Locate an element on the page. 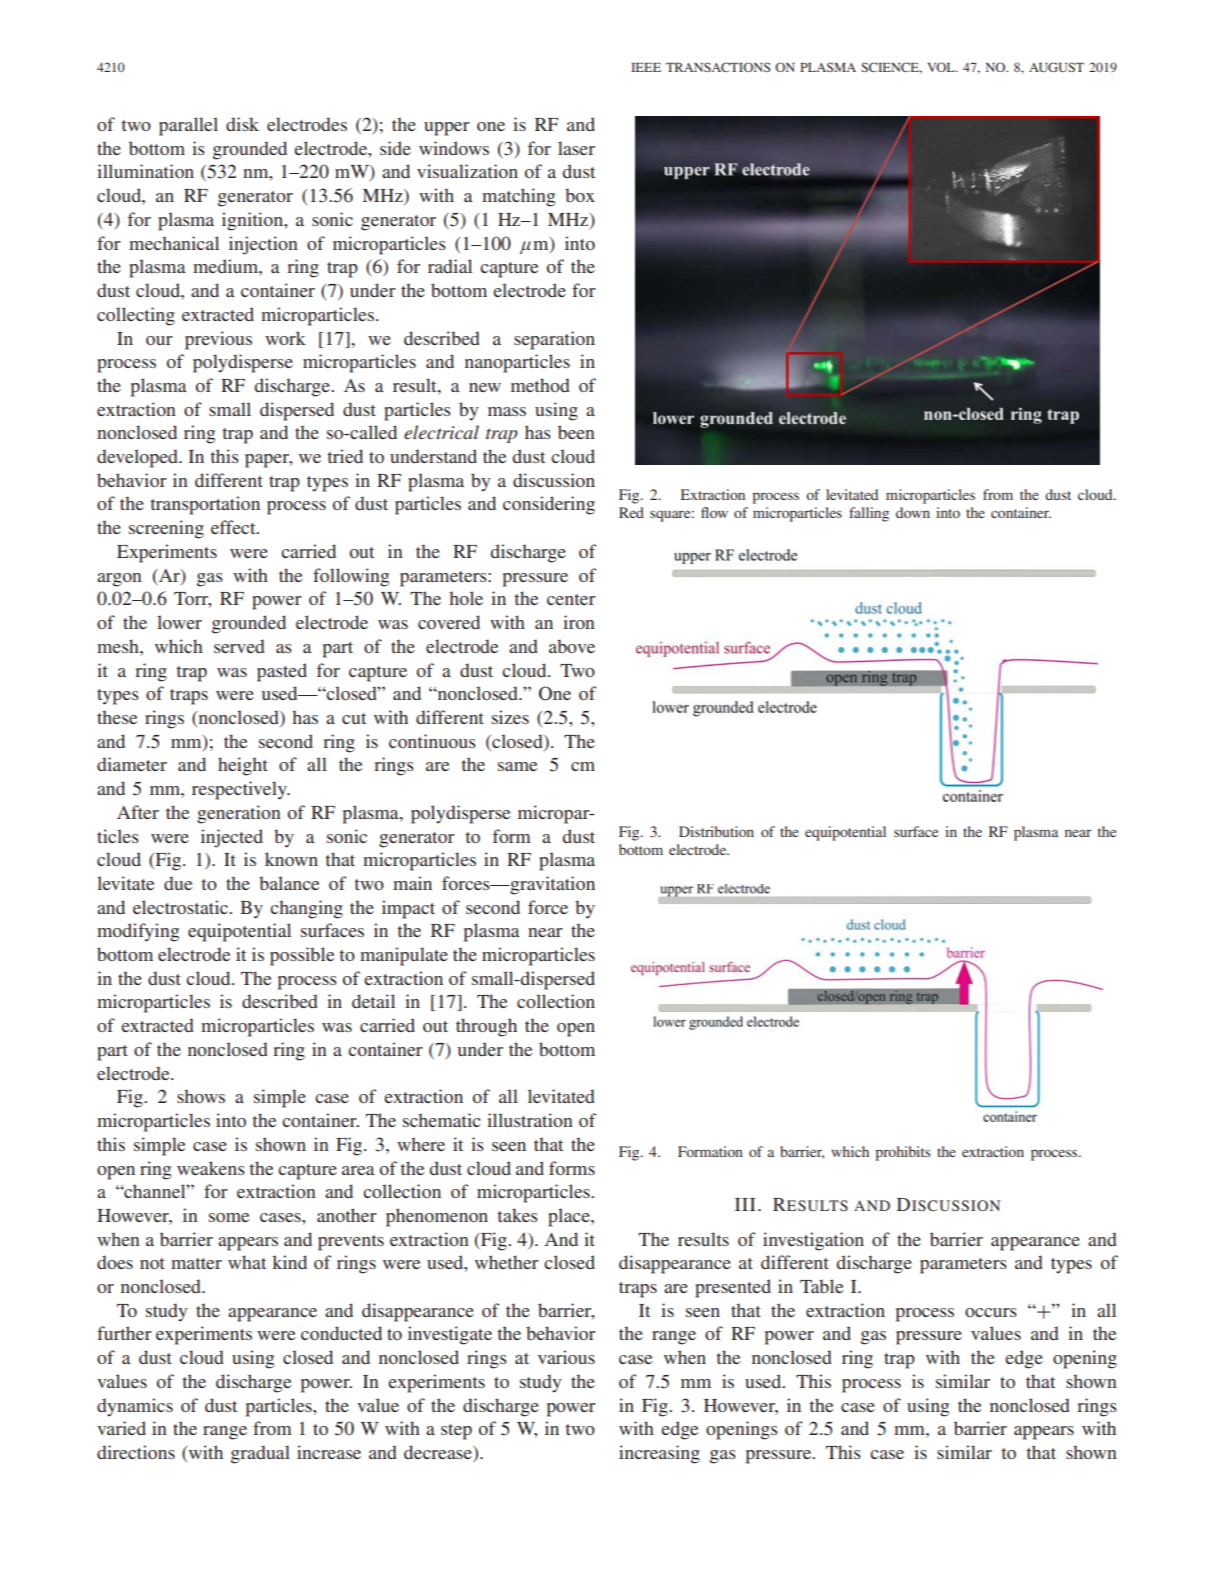  VOL is located at coordinates (942, 67).
